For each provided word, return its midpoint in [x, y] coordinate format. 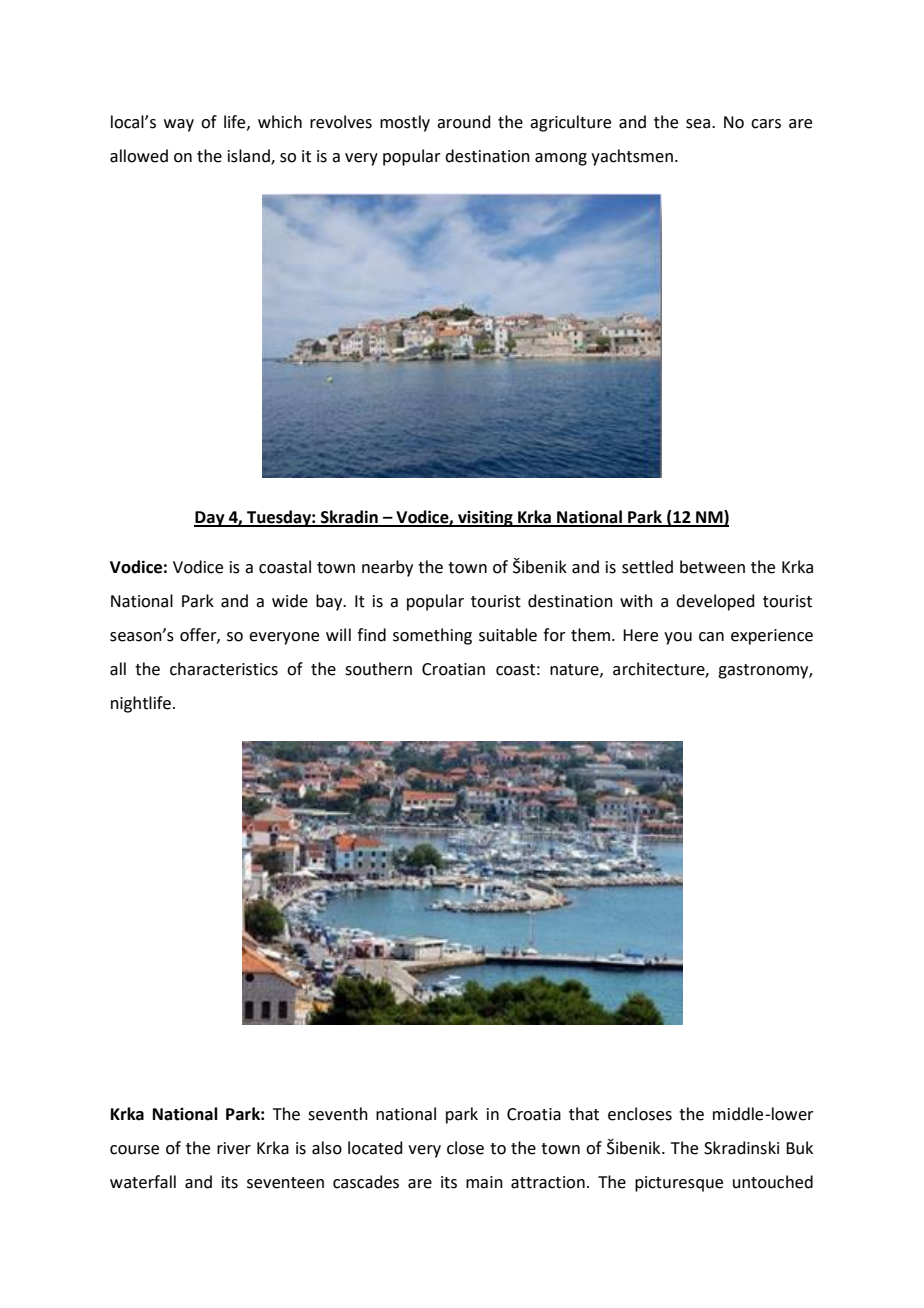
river [234, 1148]
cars [766, 124]
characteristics [224, 669]
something [432, 636]
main [484, 1182]
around [464, 122]
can [711, 637]
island [250, 157]
